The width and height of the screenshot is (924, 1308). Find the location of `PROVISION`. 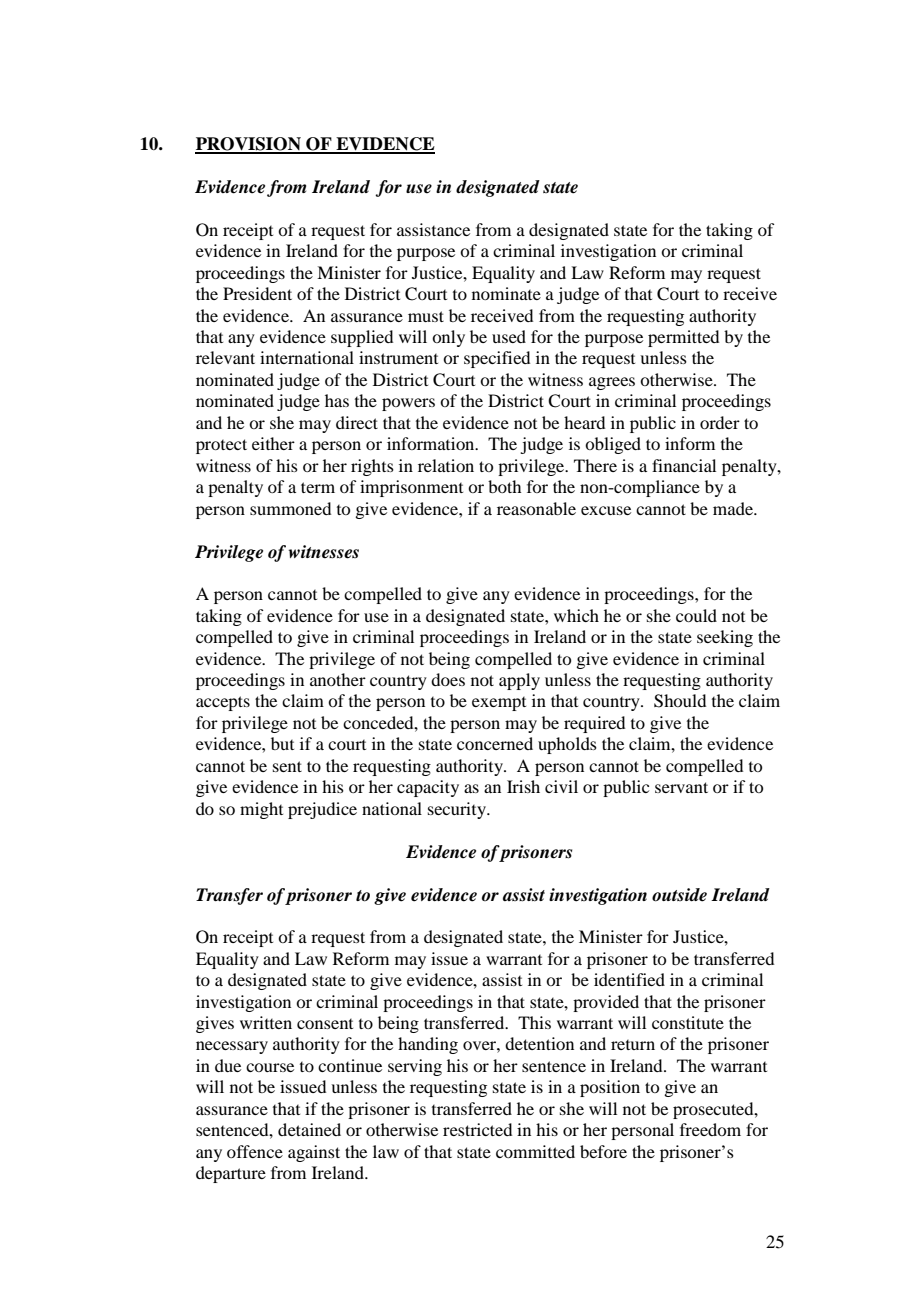

PROVISION is located at coordinates (249, 145).
